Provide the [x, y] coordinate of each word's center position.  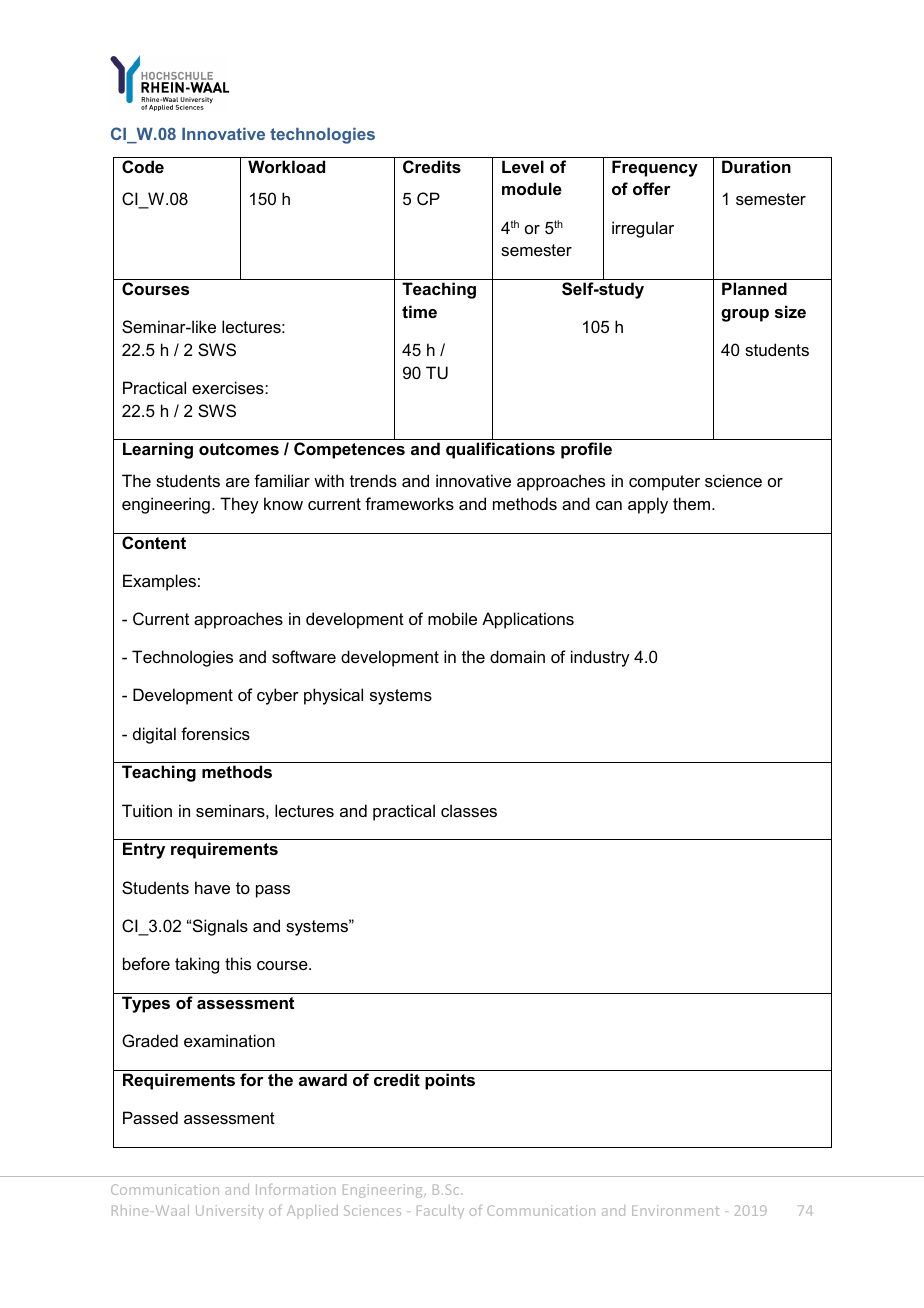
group [745, 315]
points [450, 1081]
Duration [756, 166]
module [532, 188]
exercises [229, 387]
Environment [675, 1210]
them [691, 503]
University [230, 1212]
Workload [286, 166]
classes [469, 810]
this [238, 963]
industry [600, 658]
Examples [159, 582]
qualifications [500, 450]
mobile [452, 618]
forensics [215, 733]
